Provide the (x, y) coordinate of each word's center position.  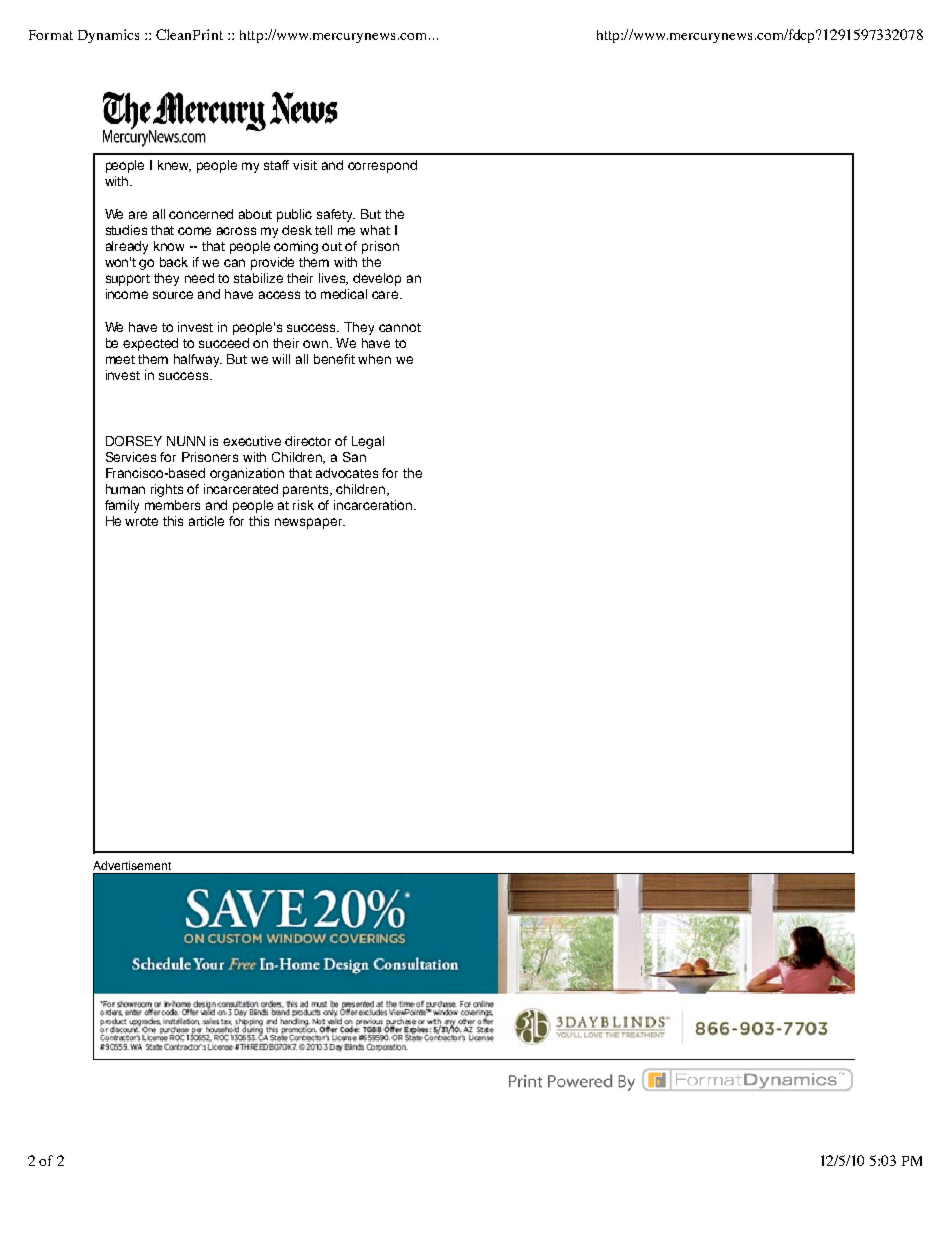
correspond (382, 166)
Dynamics (108, 36)
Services (131, 457)
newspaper (310, 523)
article (206, 521)
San (354, 457)
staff (276, 165)
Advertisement (132, 865)
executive (252, 441)
